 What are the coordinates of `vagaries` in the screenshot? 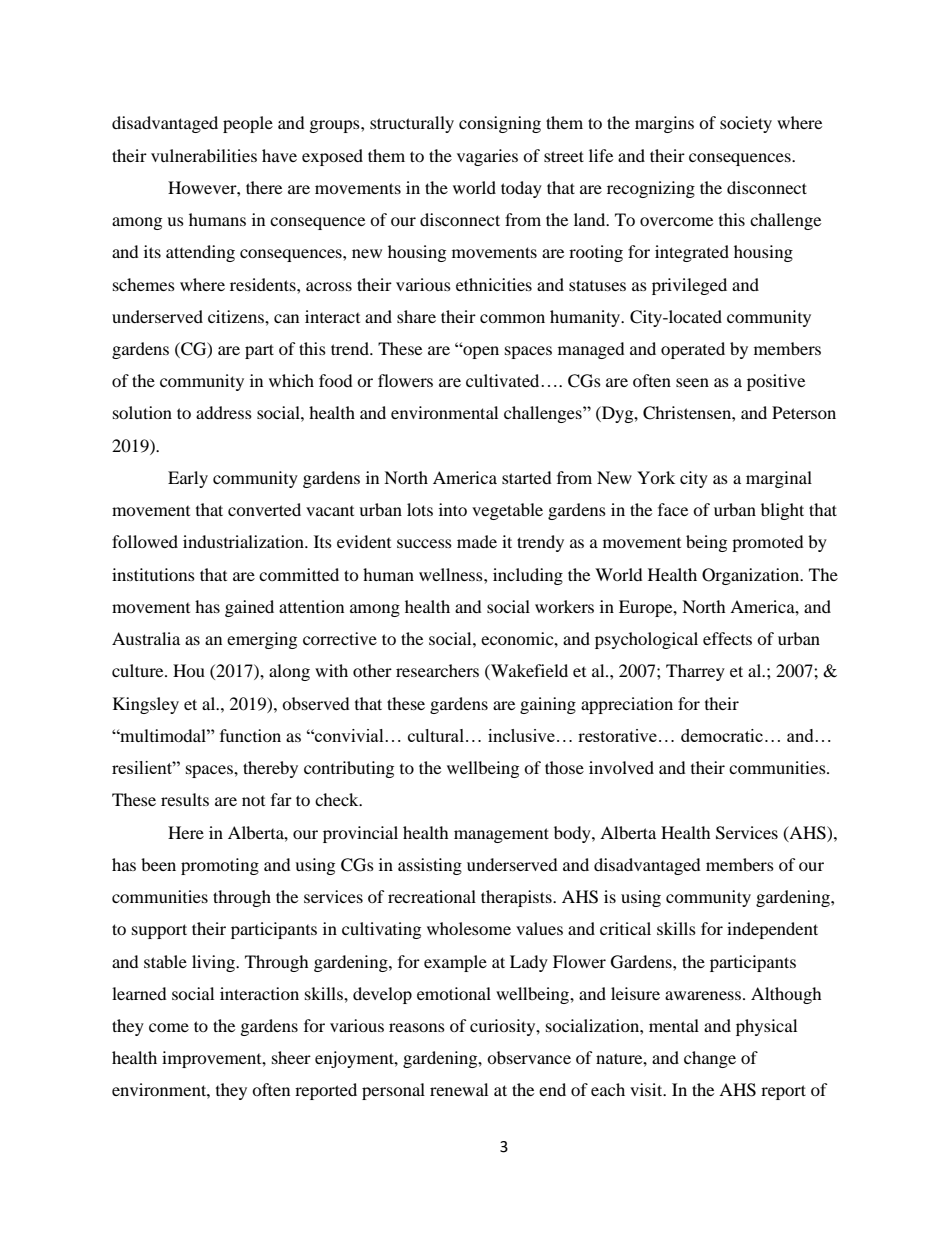 It's located at (487, 157).
